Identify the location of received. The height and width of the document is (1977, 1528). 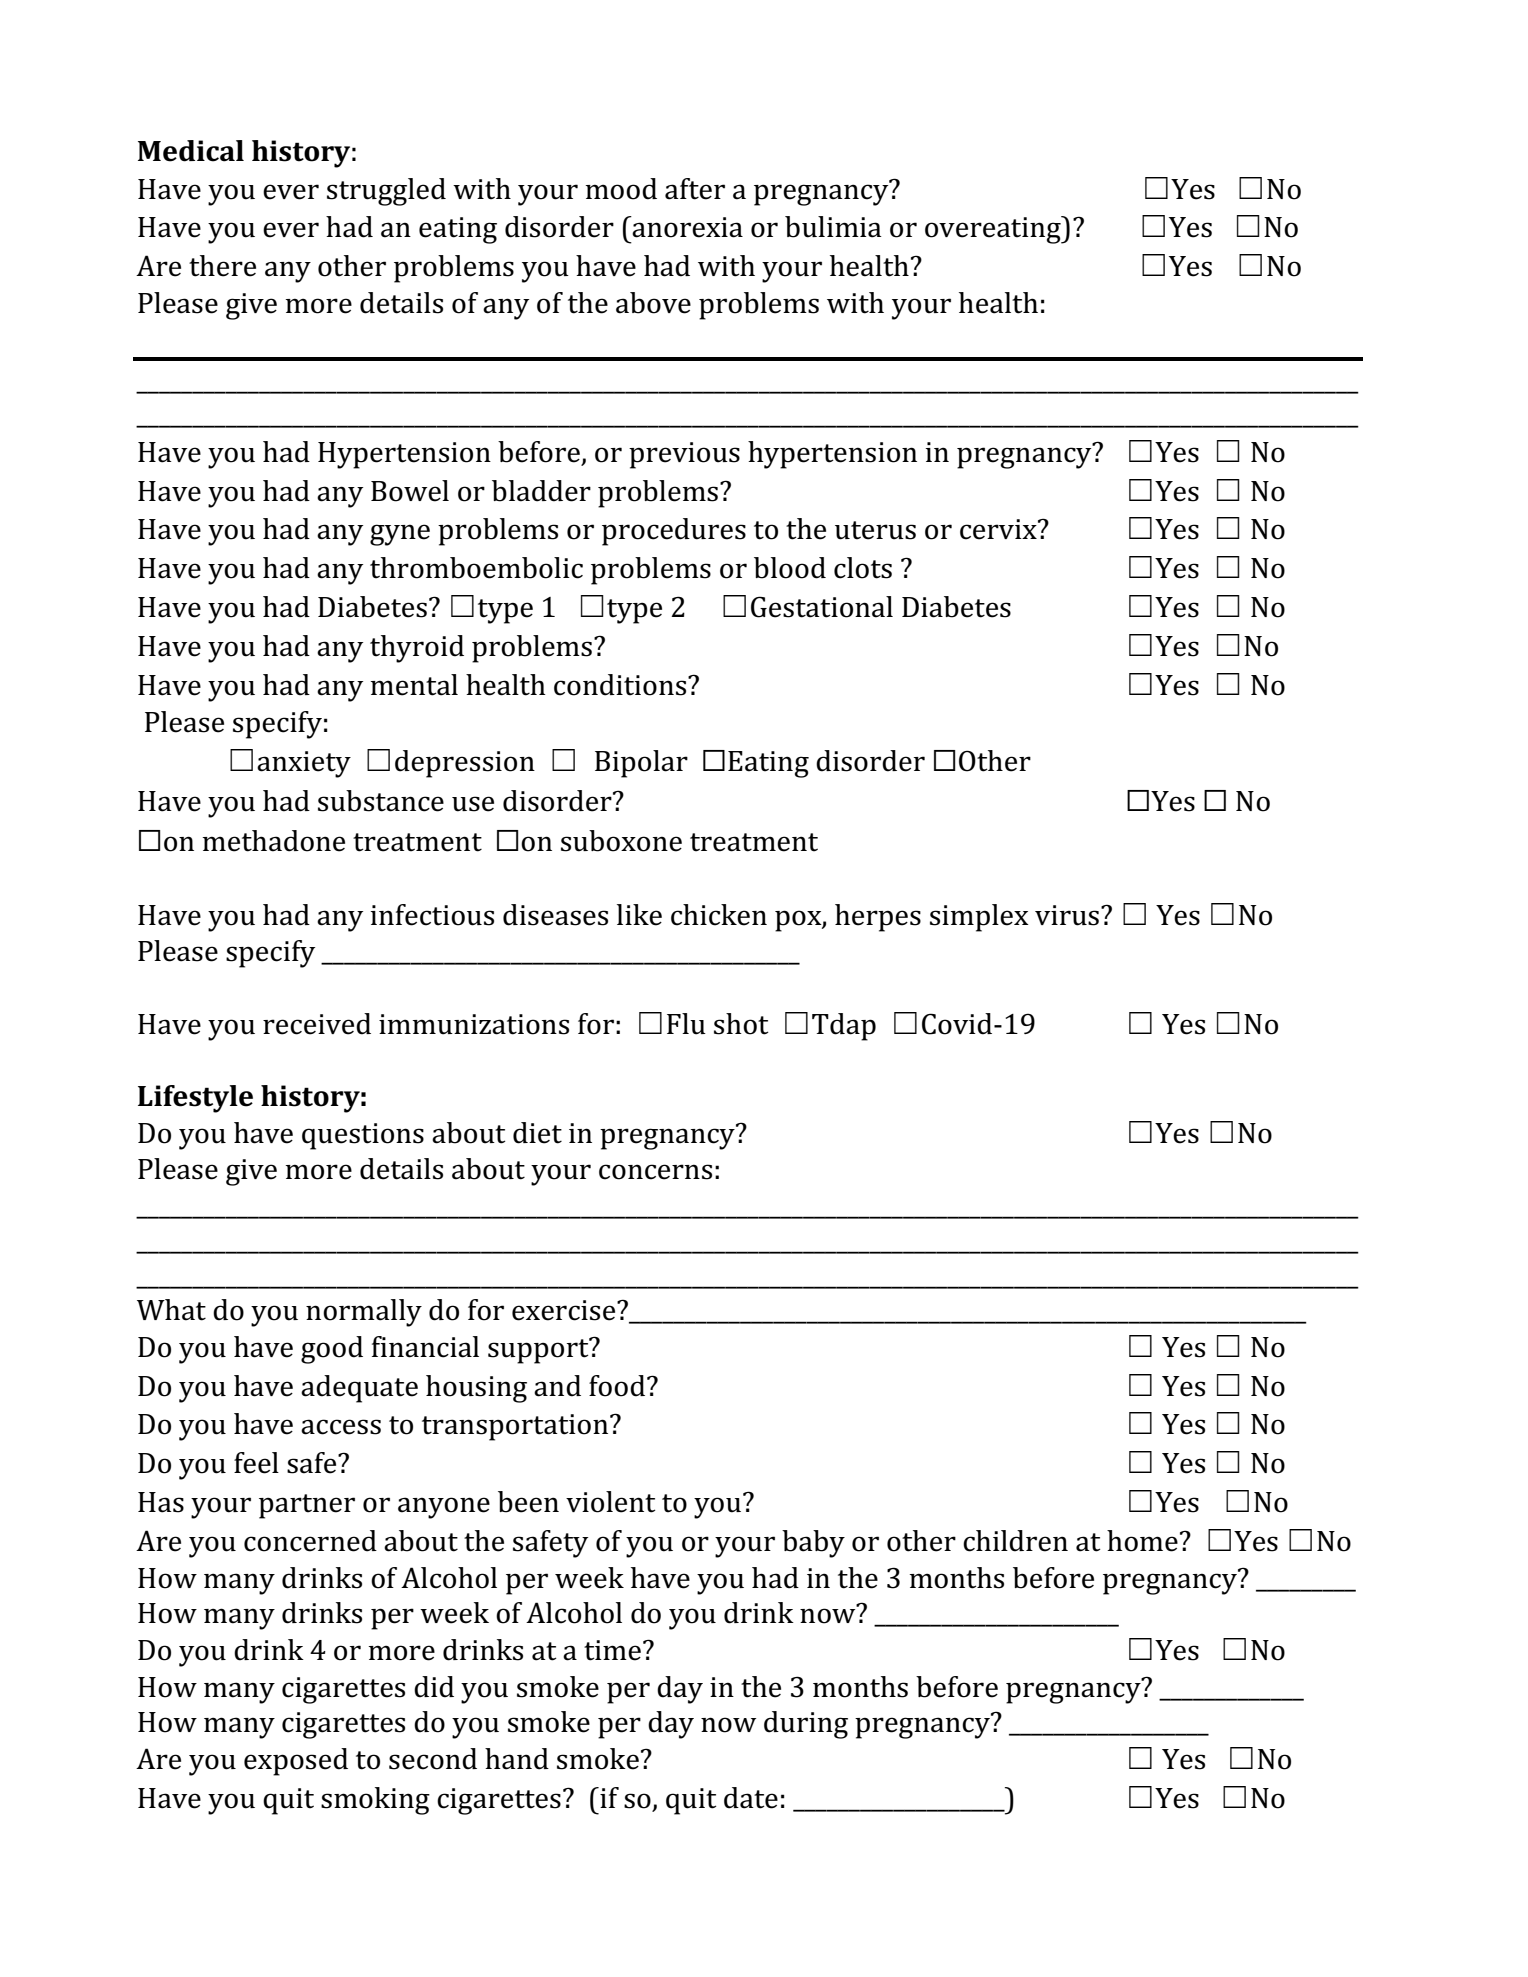
(317, 1024).
